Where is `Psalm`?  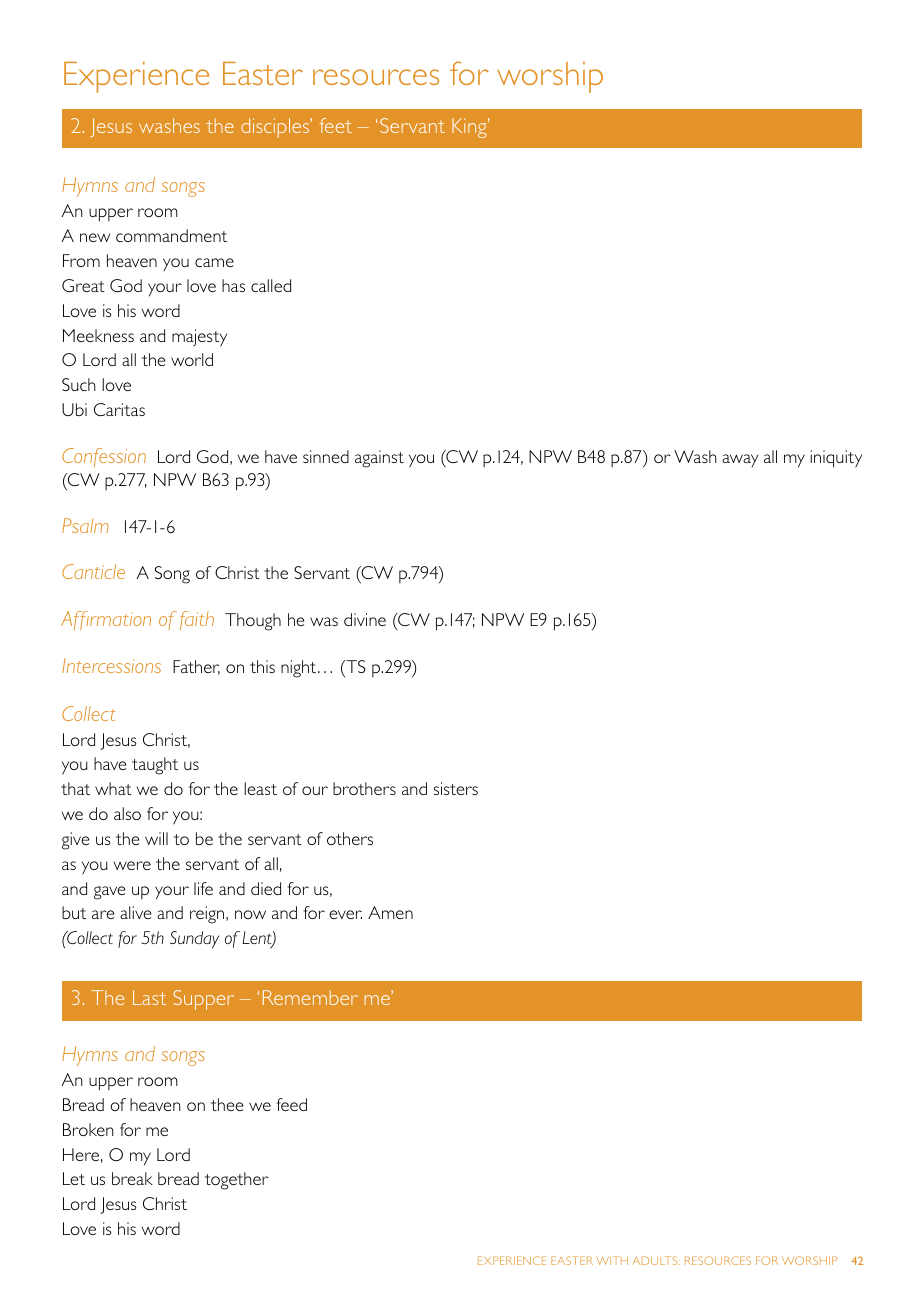
Psalm is located at coordinates (85, 525).
